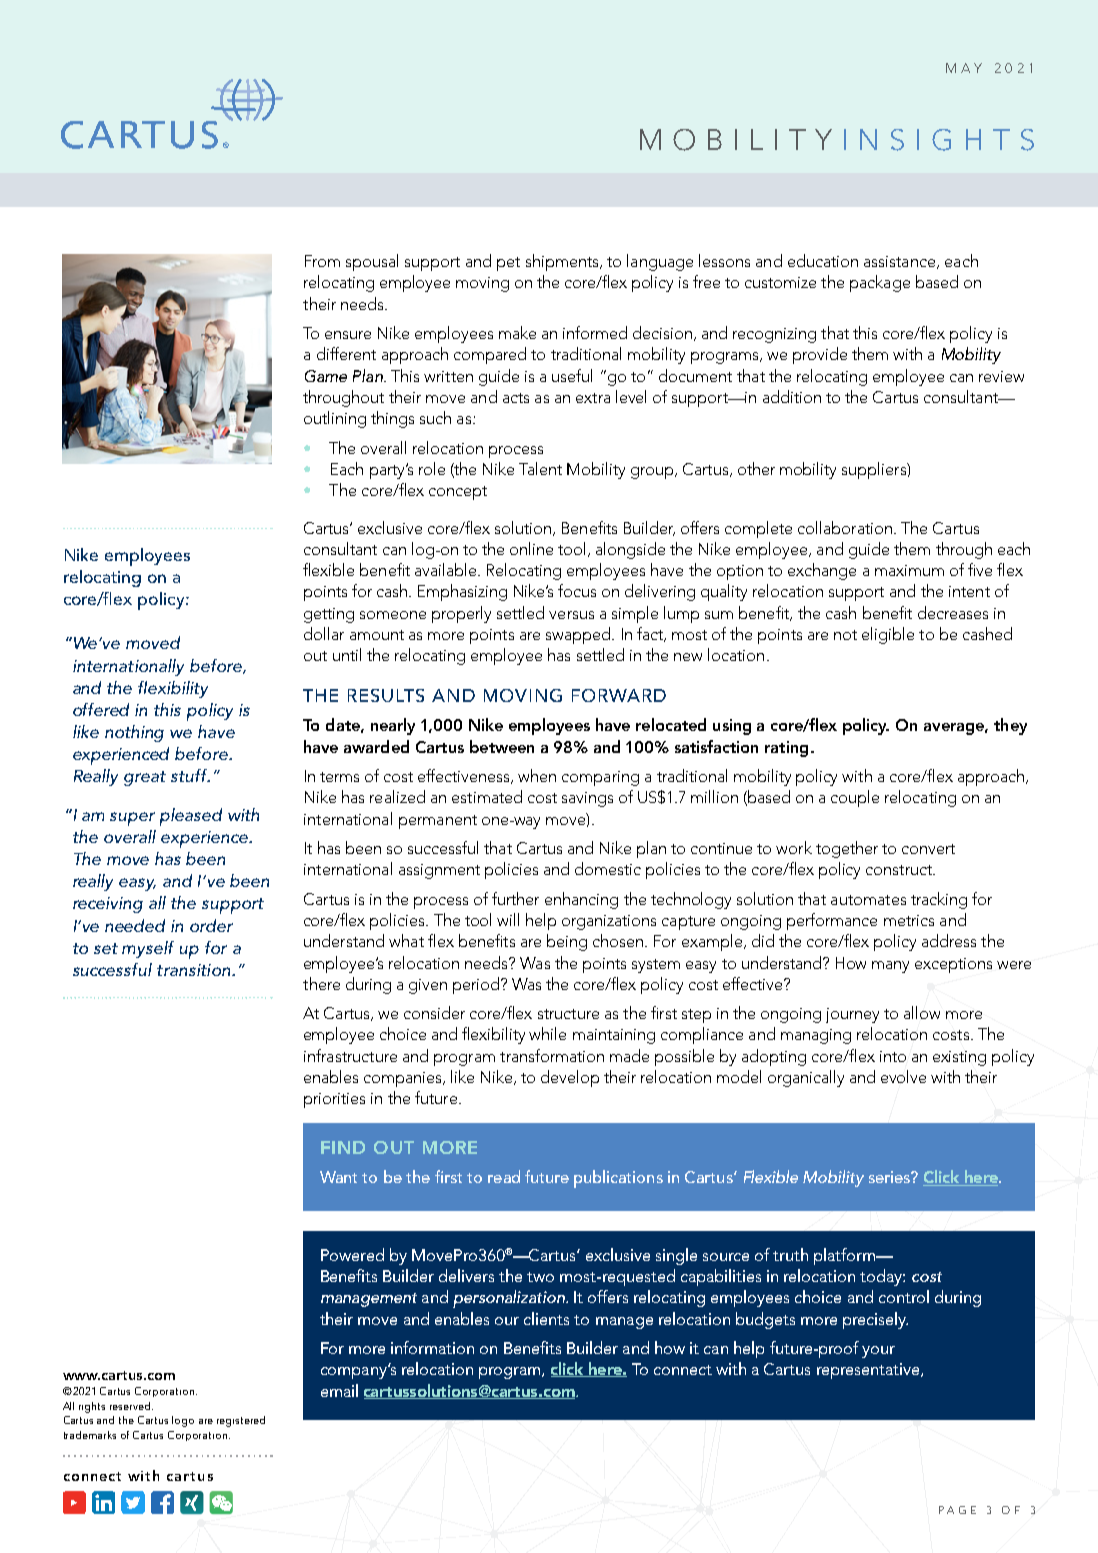 The height and width of the document is (1553, 1098). What do you see at coordinates (329, 615) in the document?
I see `getting` at bounding box center [329, 615].
